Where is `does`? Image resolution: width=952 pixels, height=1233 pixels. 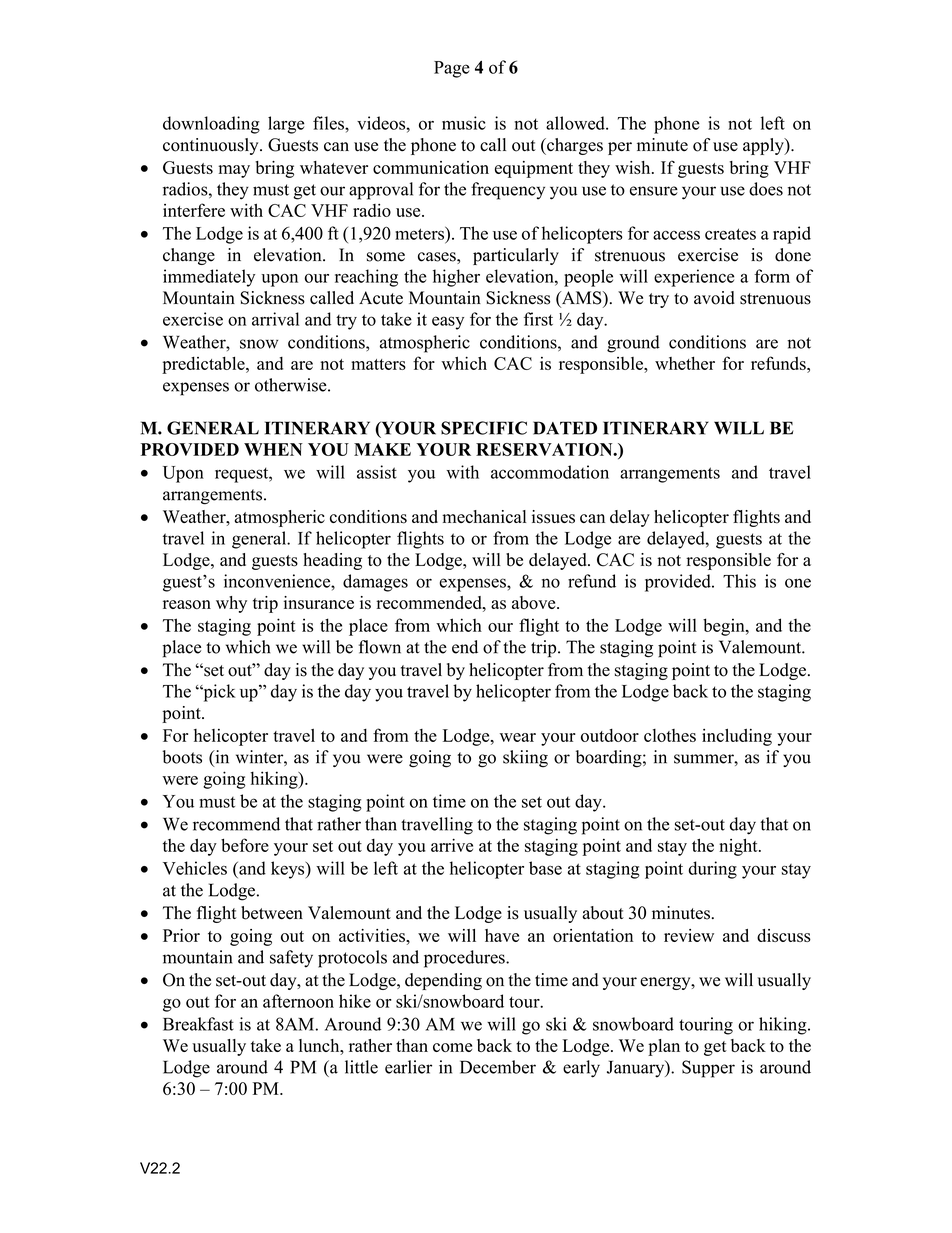
does is located at coordinates (766, 189).
